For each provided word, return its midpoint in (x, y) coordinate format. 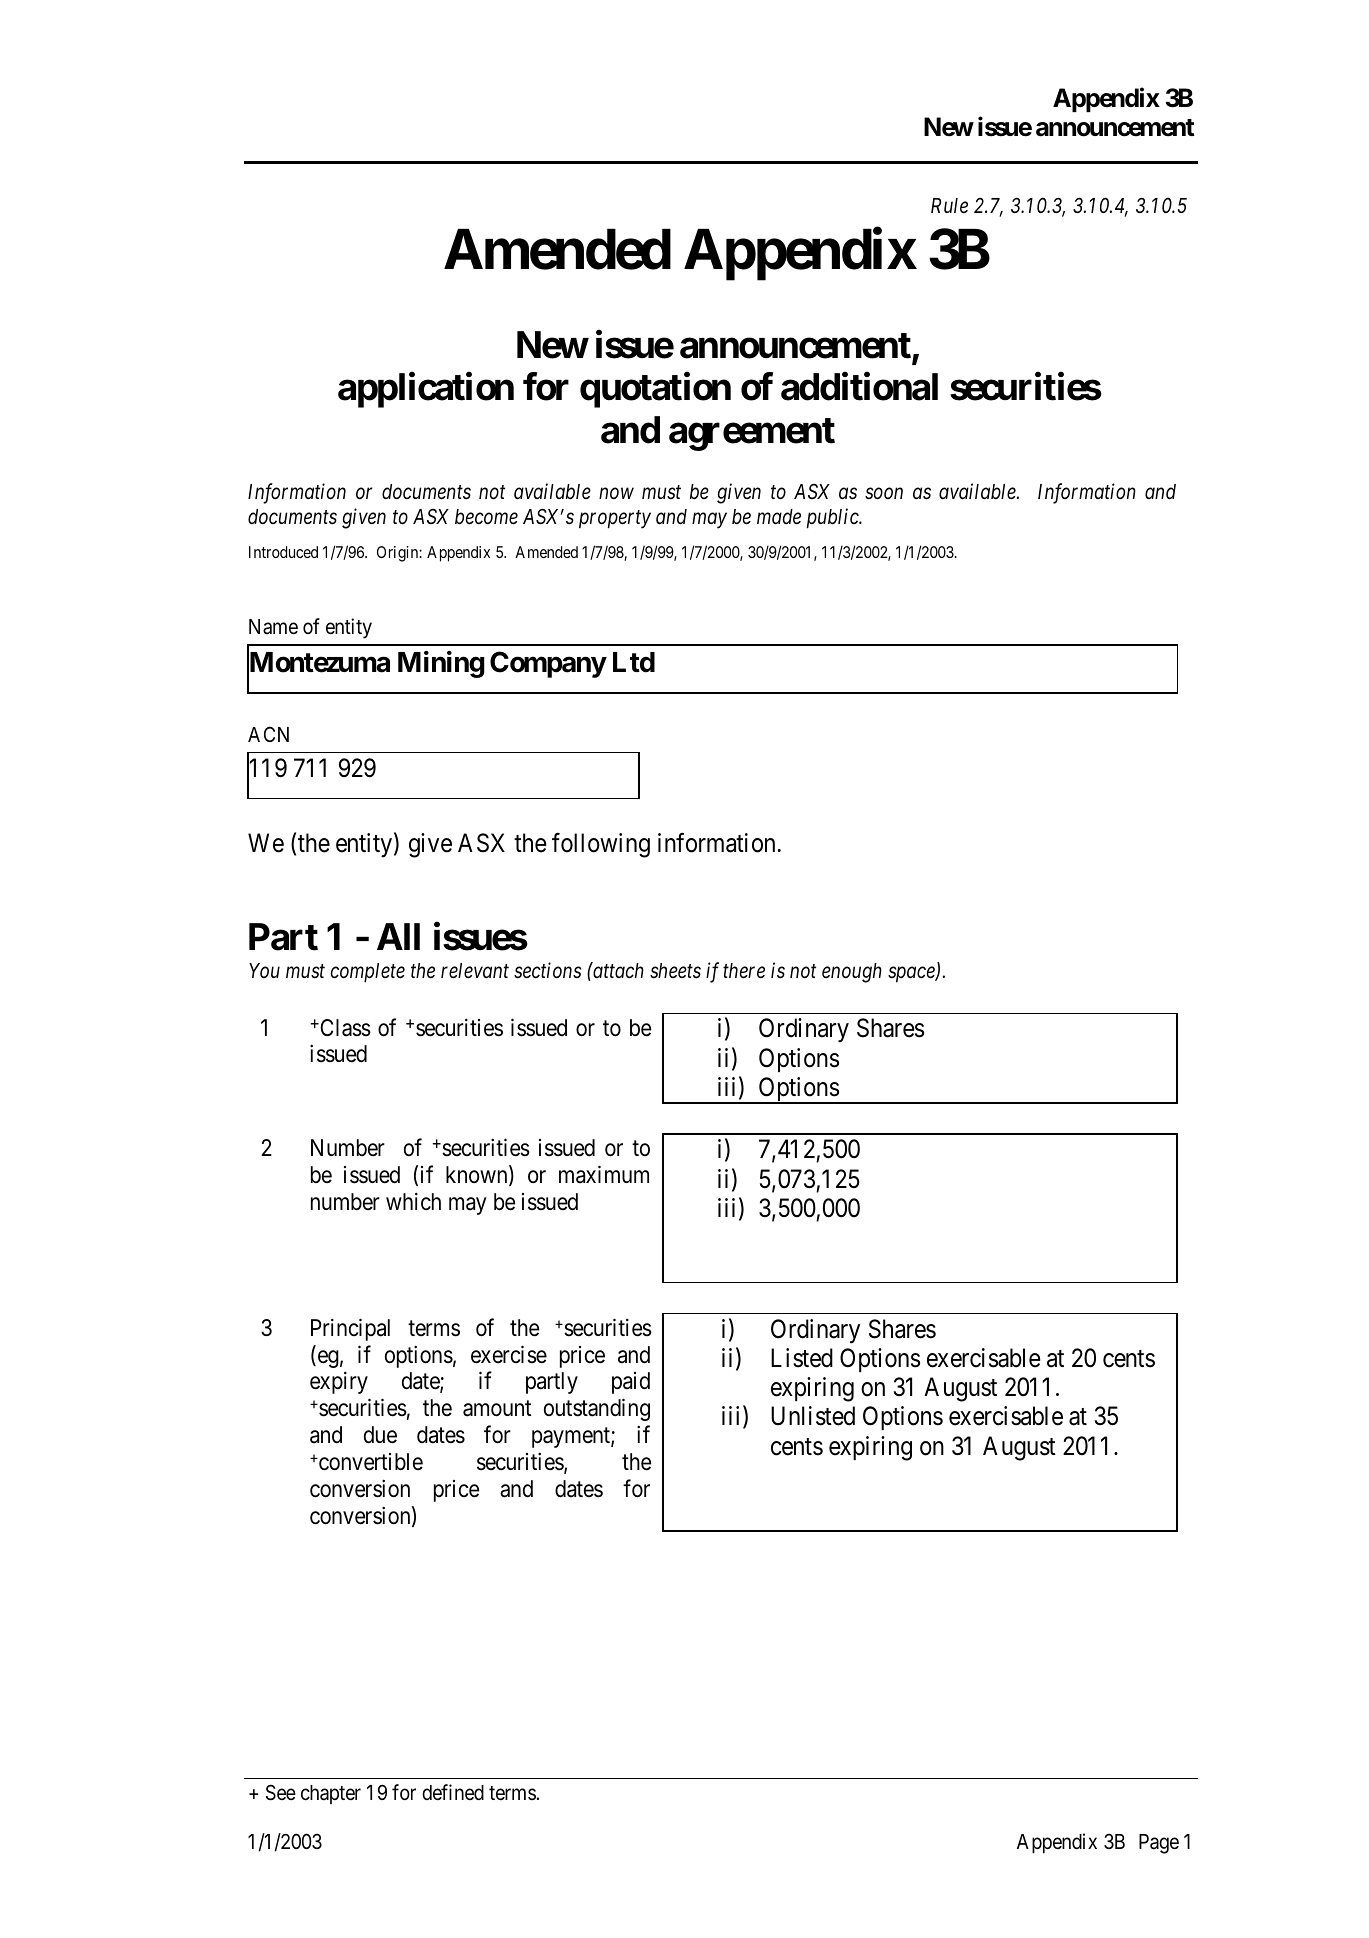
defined (453, 1792)
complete (368, 973)
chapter (331, 1794)
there (744, 971)
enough (852, 973)
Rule (949, 206)
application (426, 390)
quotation (655, 390)
